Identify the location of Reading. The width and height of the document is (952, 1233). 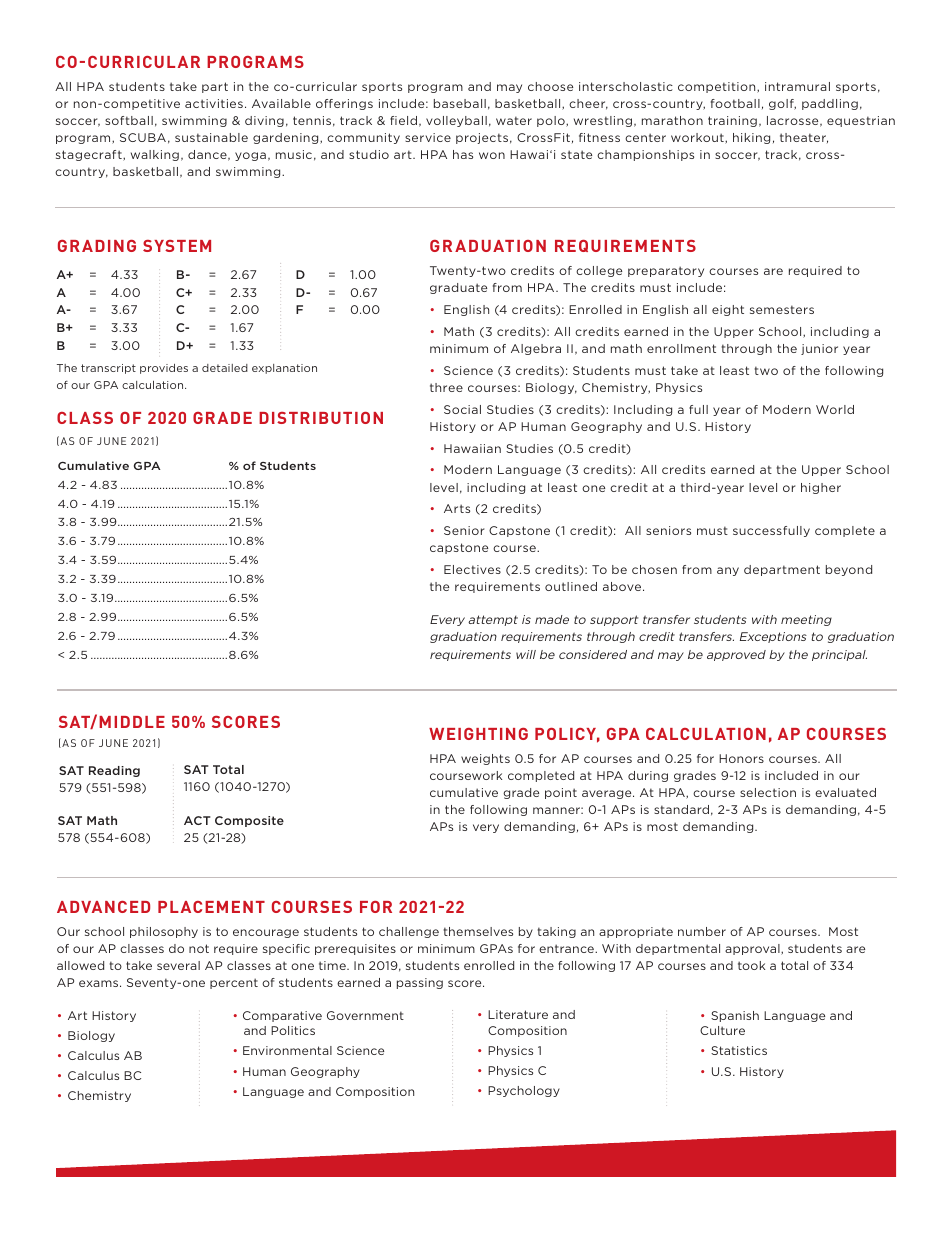
(114, 771).
